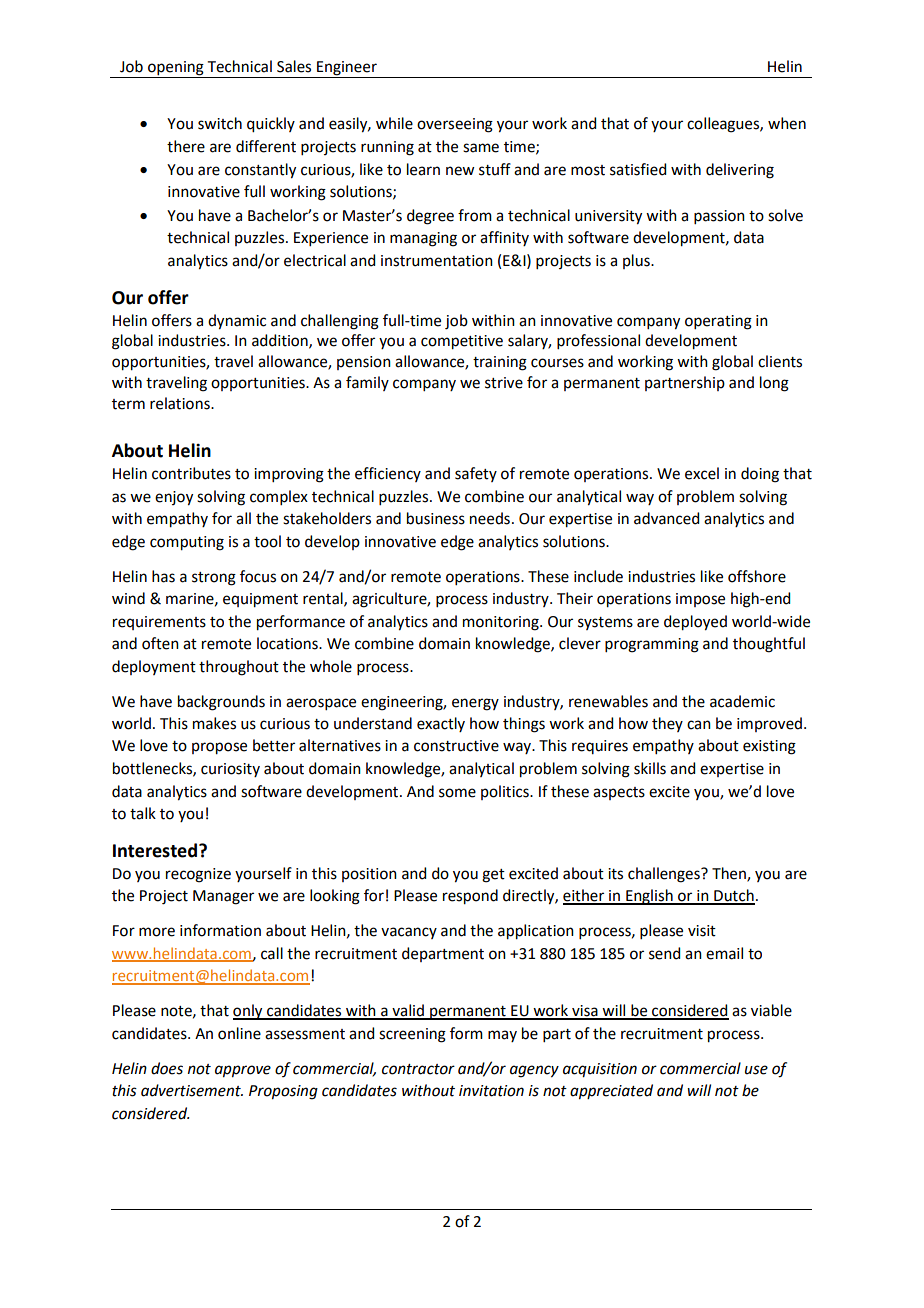  What do you see at coordinates (219, 748) in the screenshot?
I see `propose` at bounding box center [219, 748].
